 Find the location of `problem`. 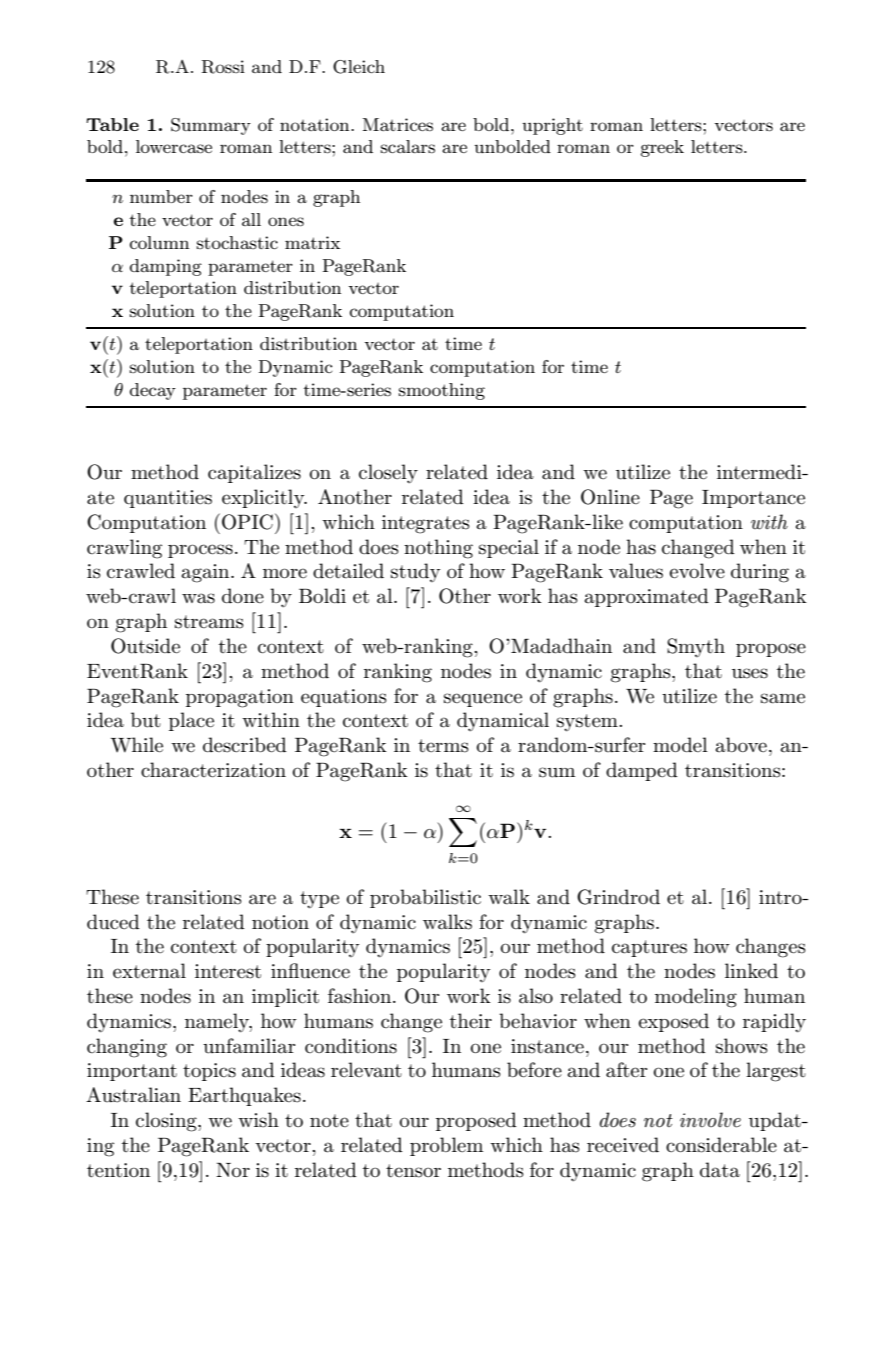

problem is located at coordinates (446, 1146).
